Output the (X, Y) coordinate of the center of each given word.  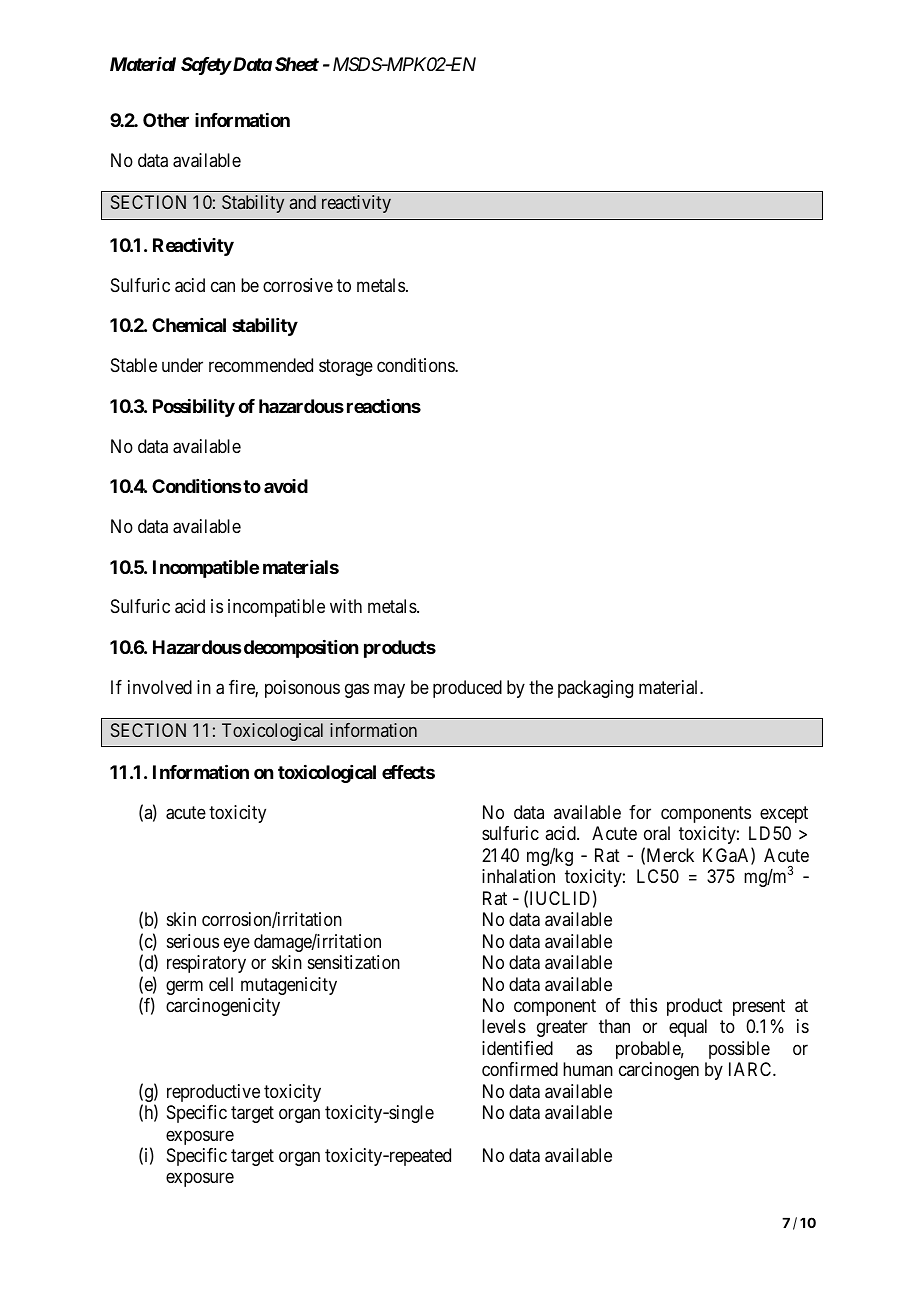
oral (657, 833)
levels (504, 1026)
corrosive (298, 285)
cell (221, 984)
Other (166, 120)
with (346, 606)
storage (346, 368)
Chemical (189, 325)
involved (160, 687)
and (303, 202)
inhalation (518, 876)
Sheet (297, 64)
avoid (286, 486)
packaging (595, 689)
